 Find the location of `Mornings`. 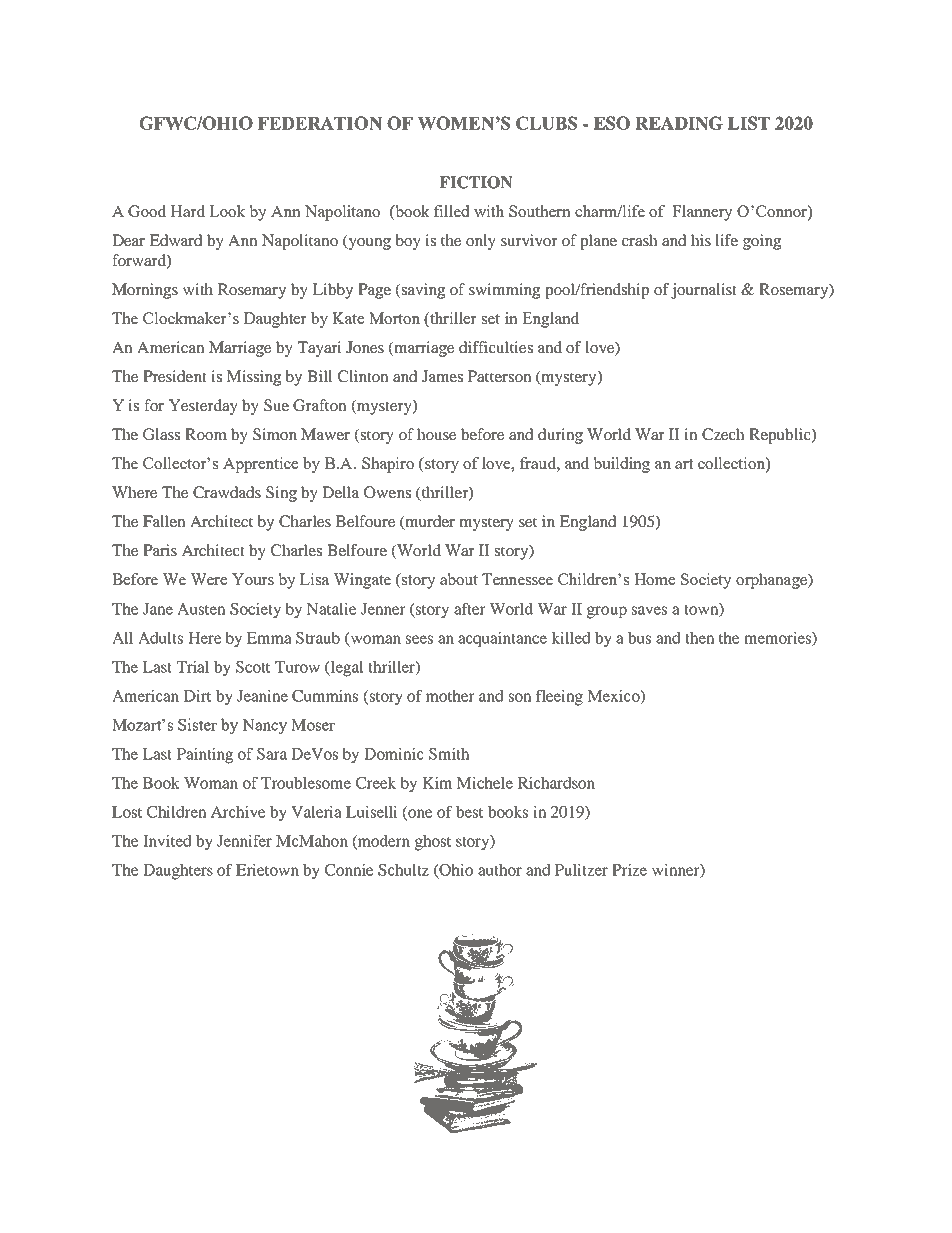

Mornings is located at coordinates (145, 291).
